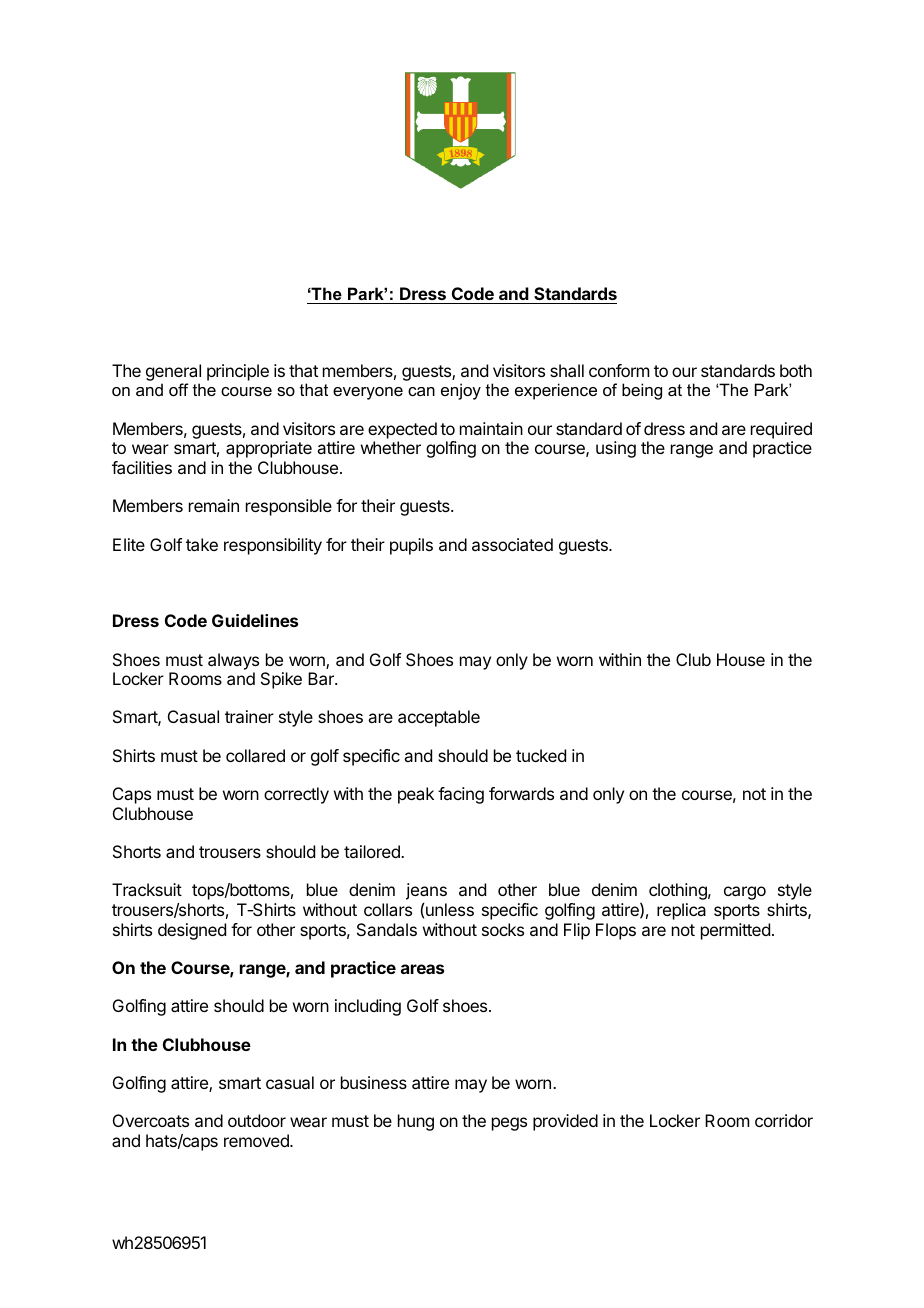  I want to click on pupils, so click(411, 546).
